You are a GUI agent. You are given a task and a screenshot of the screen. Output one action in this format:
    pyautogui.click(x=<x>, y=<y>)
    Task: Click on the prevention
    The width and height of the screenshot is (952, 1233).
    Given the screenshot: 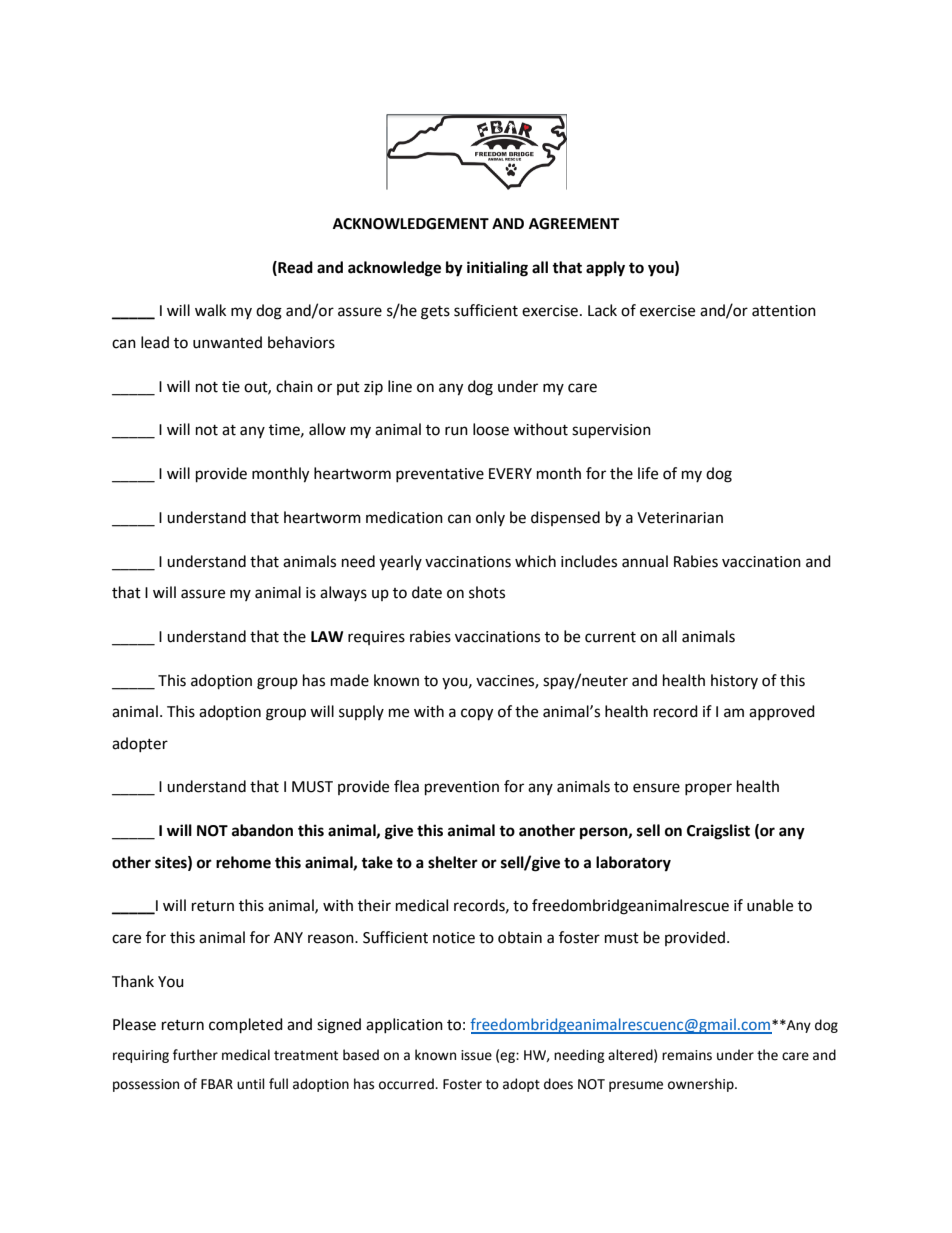 What is the action you would take?
    pyautogui.click(x=462, y=788)
